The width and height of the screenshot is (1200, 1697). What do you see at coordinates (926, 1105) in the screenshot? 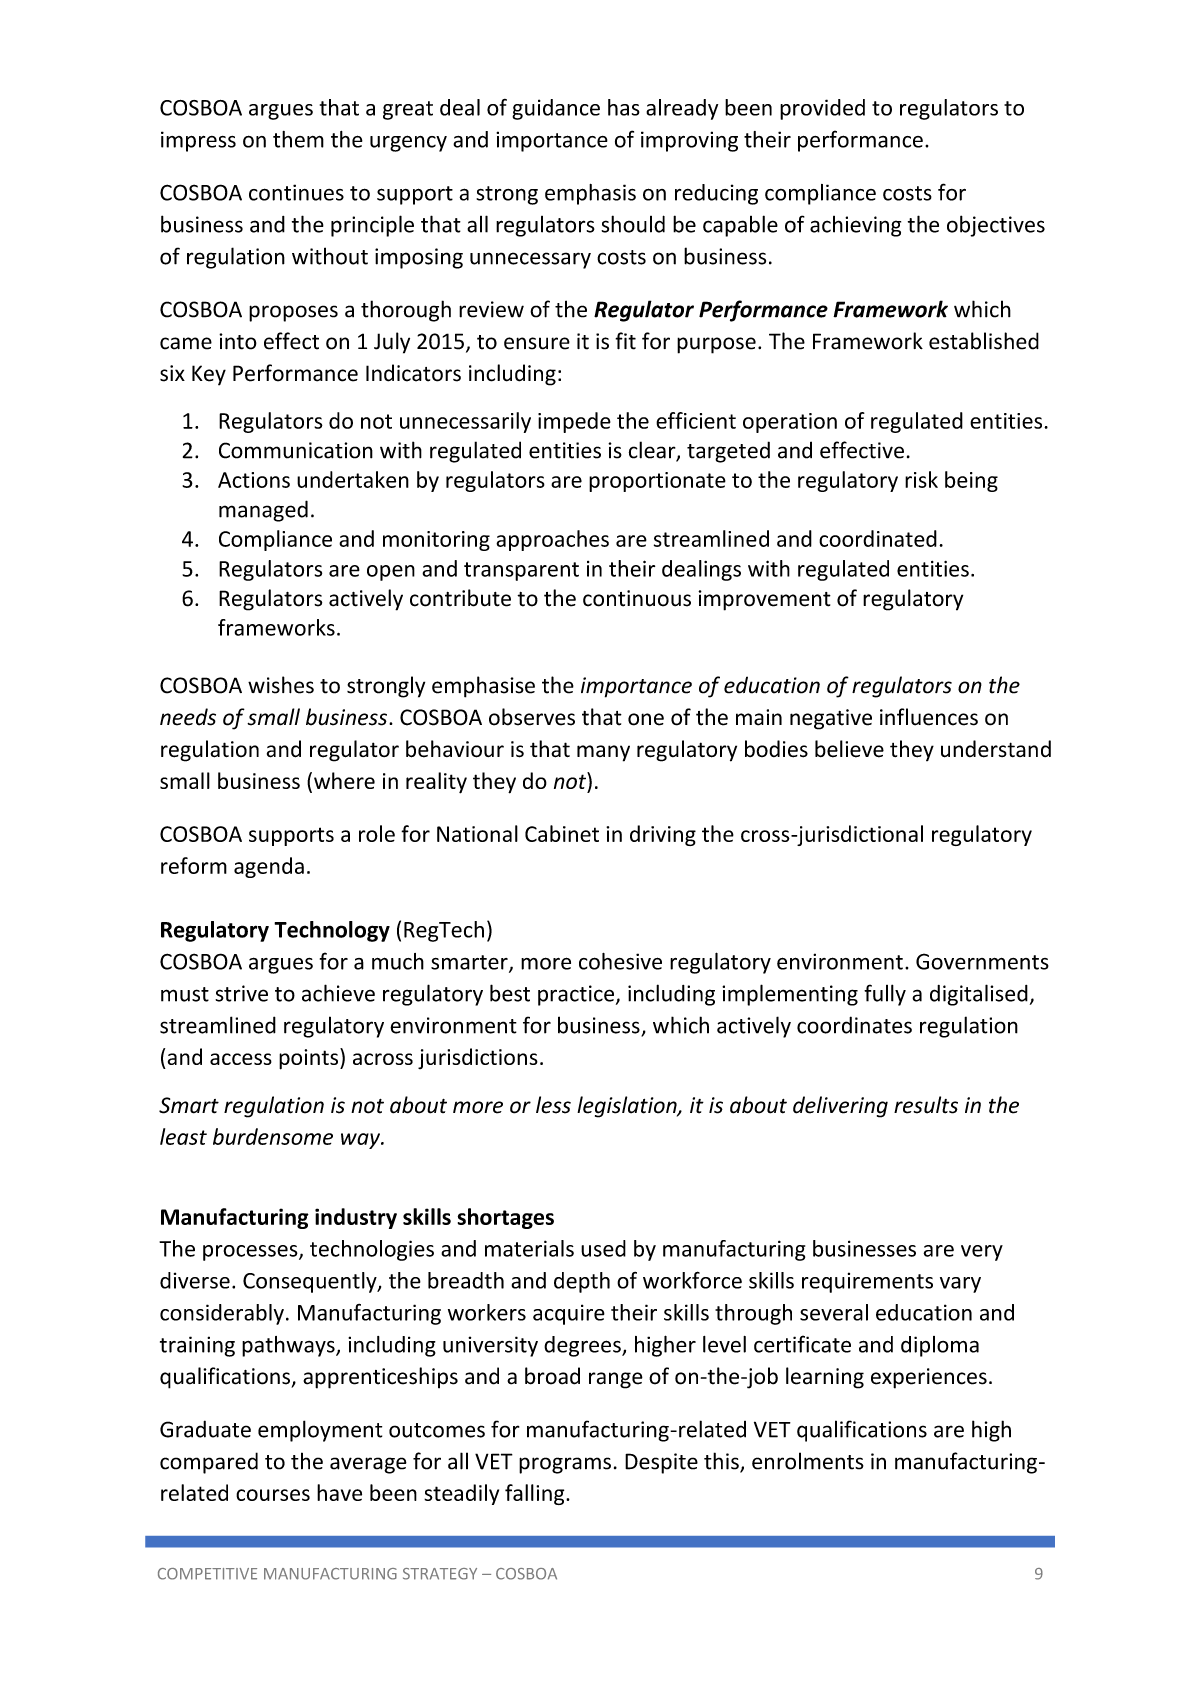
I see `results` at bounding box center [926, 1105].
